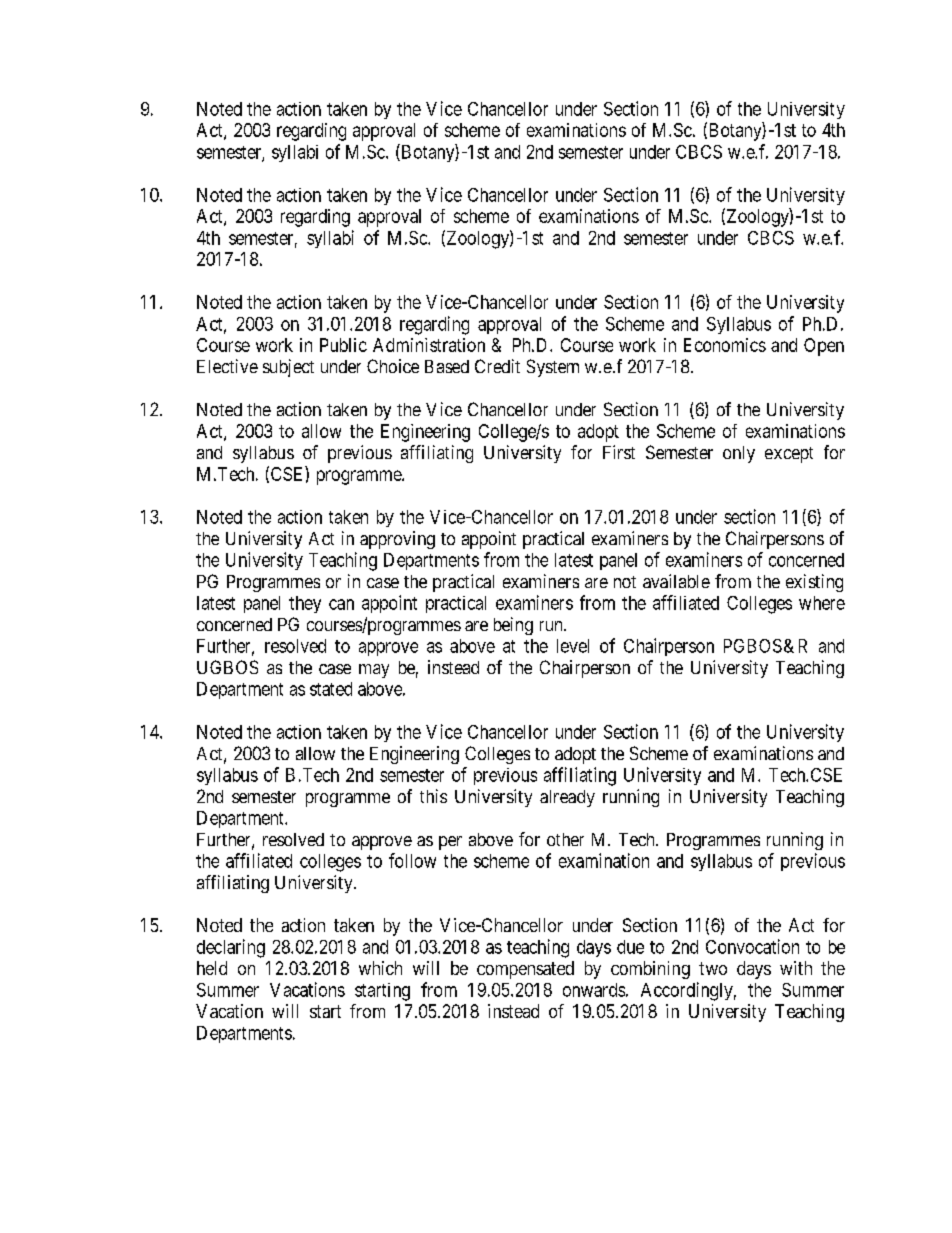 The width and height of the page is (952, 1233). What do you see at coordinates (713, 968) in the page?
I see `two` at bounding box center [713, 968].
